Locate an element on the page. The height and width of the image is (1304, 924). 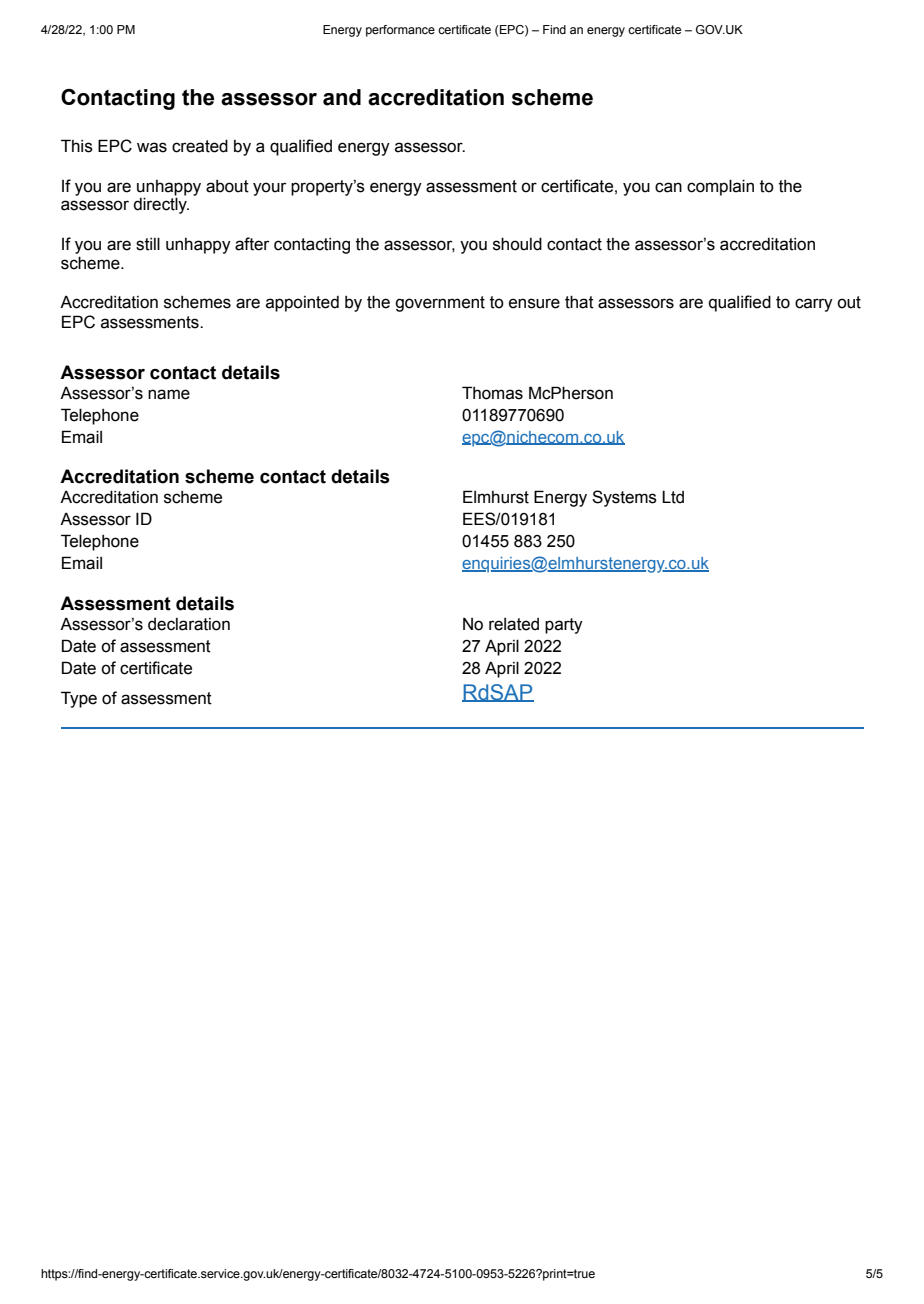
name is located at coordinates (169, 394).
